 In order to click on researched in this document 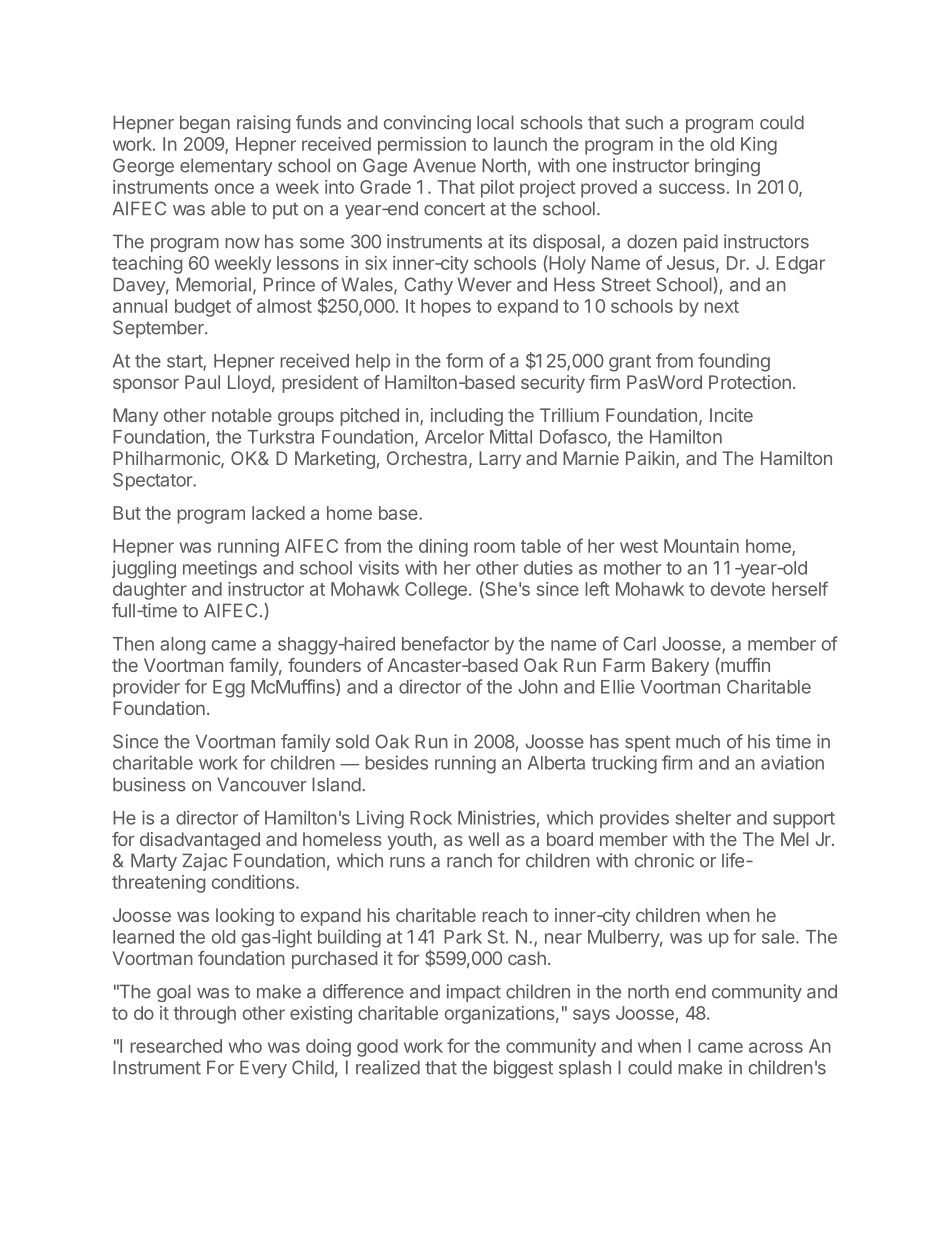, I will do `click(176, 1046)`.
